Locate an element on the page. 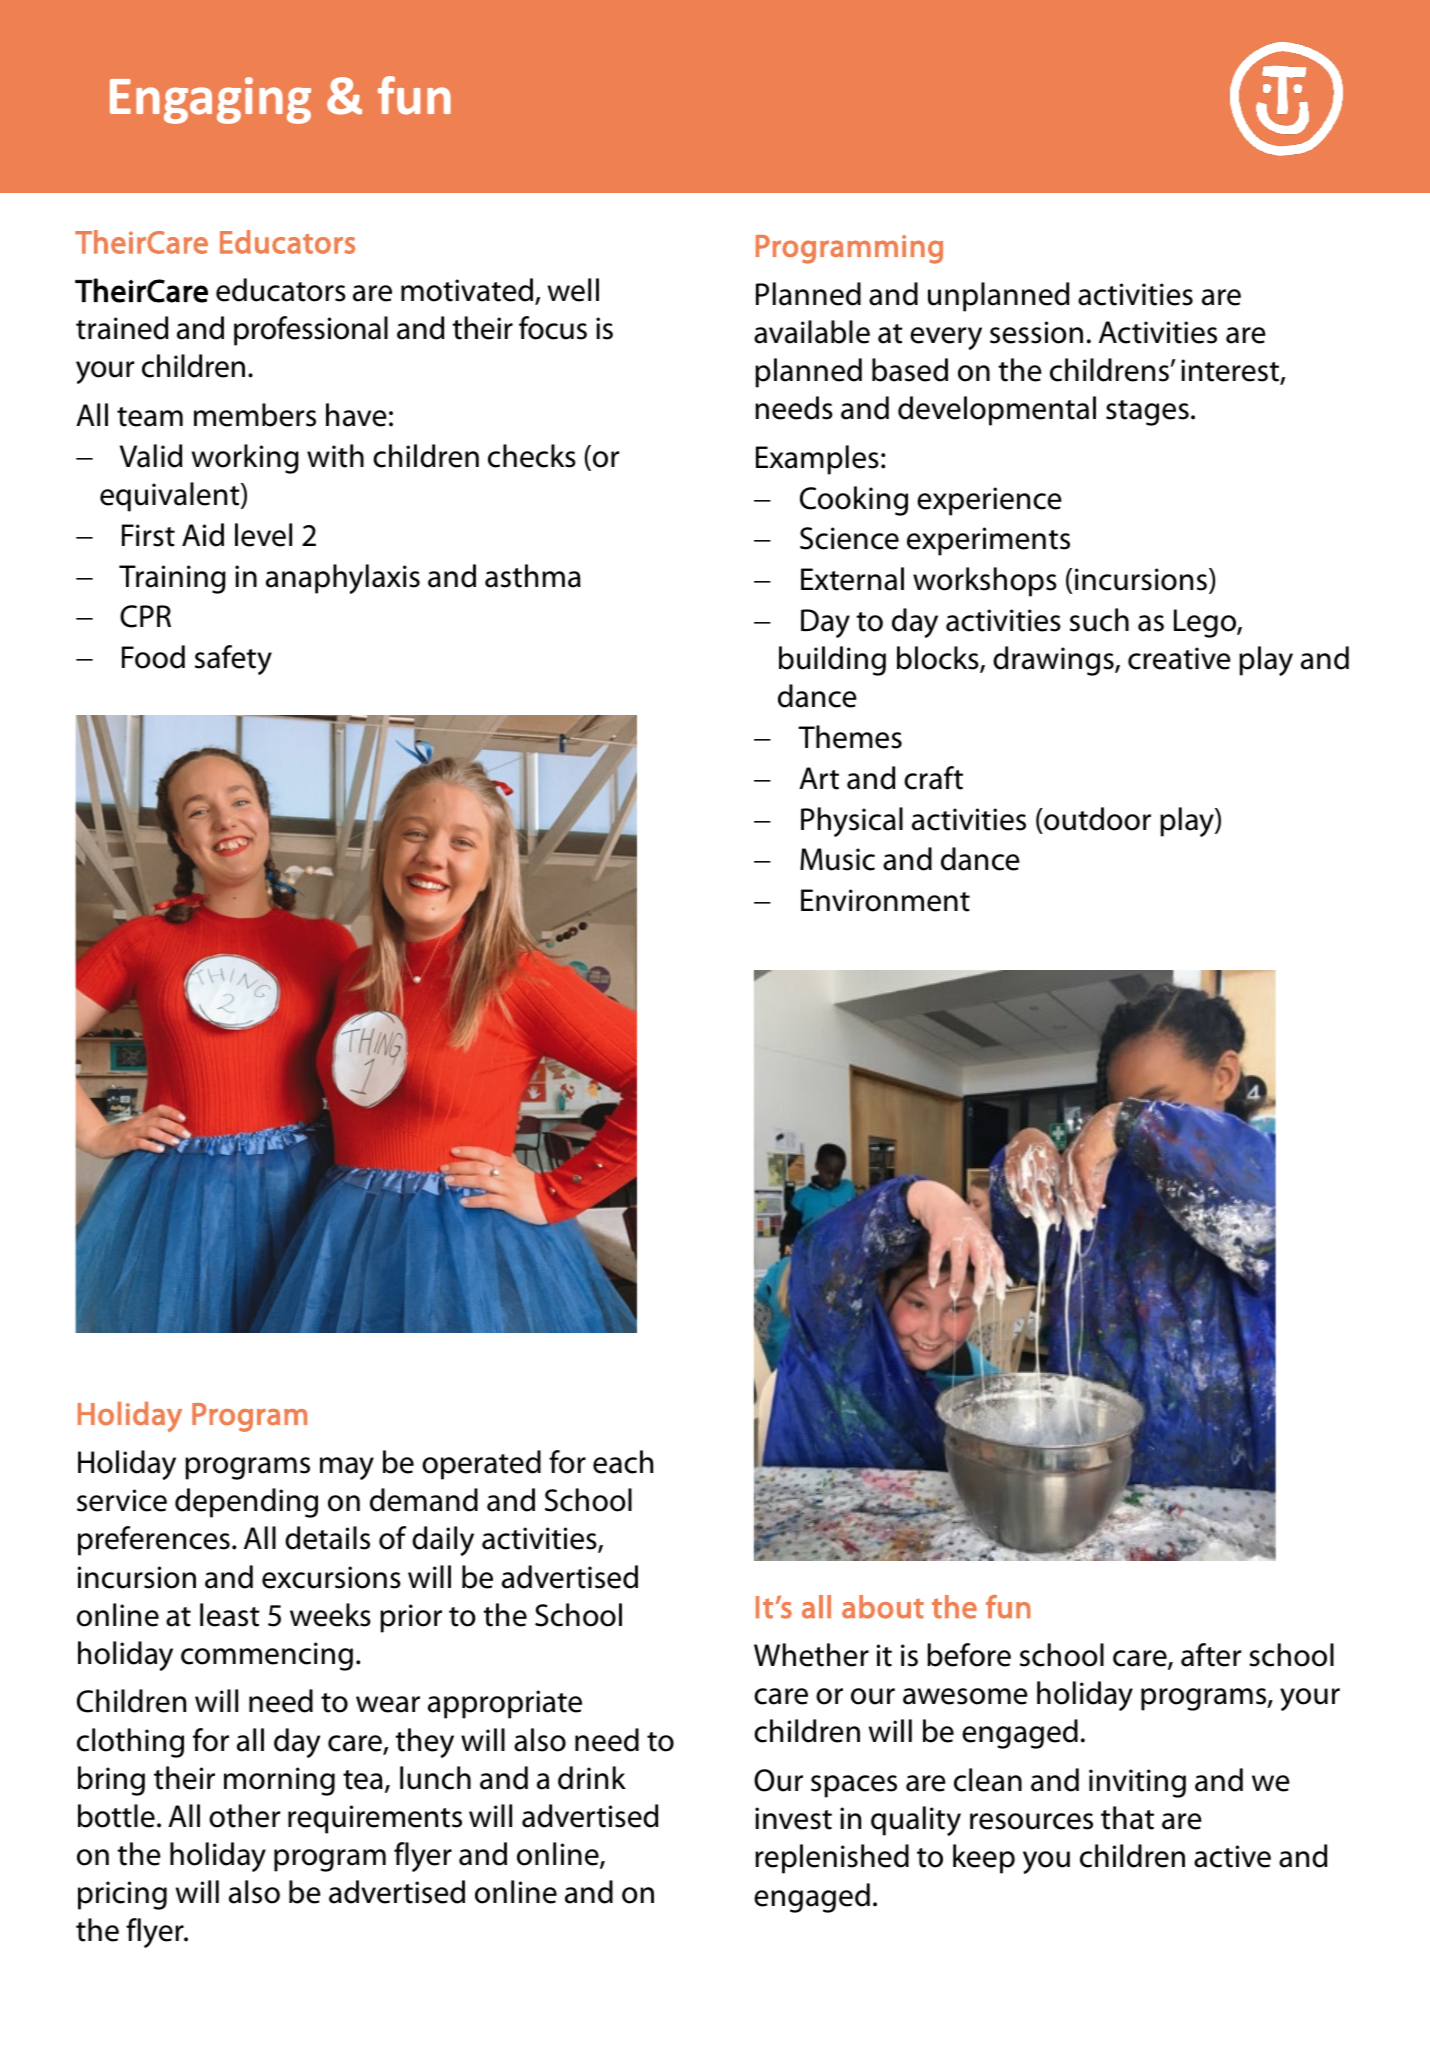 This document has height=2065, width=1430. Engaging is located at coordinates (210, 100).
